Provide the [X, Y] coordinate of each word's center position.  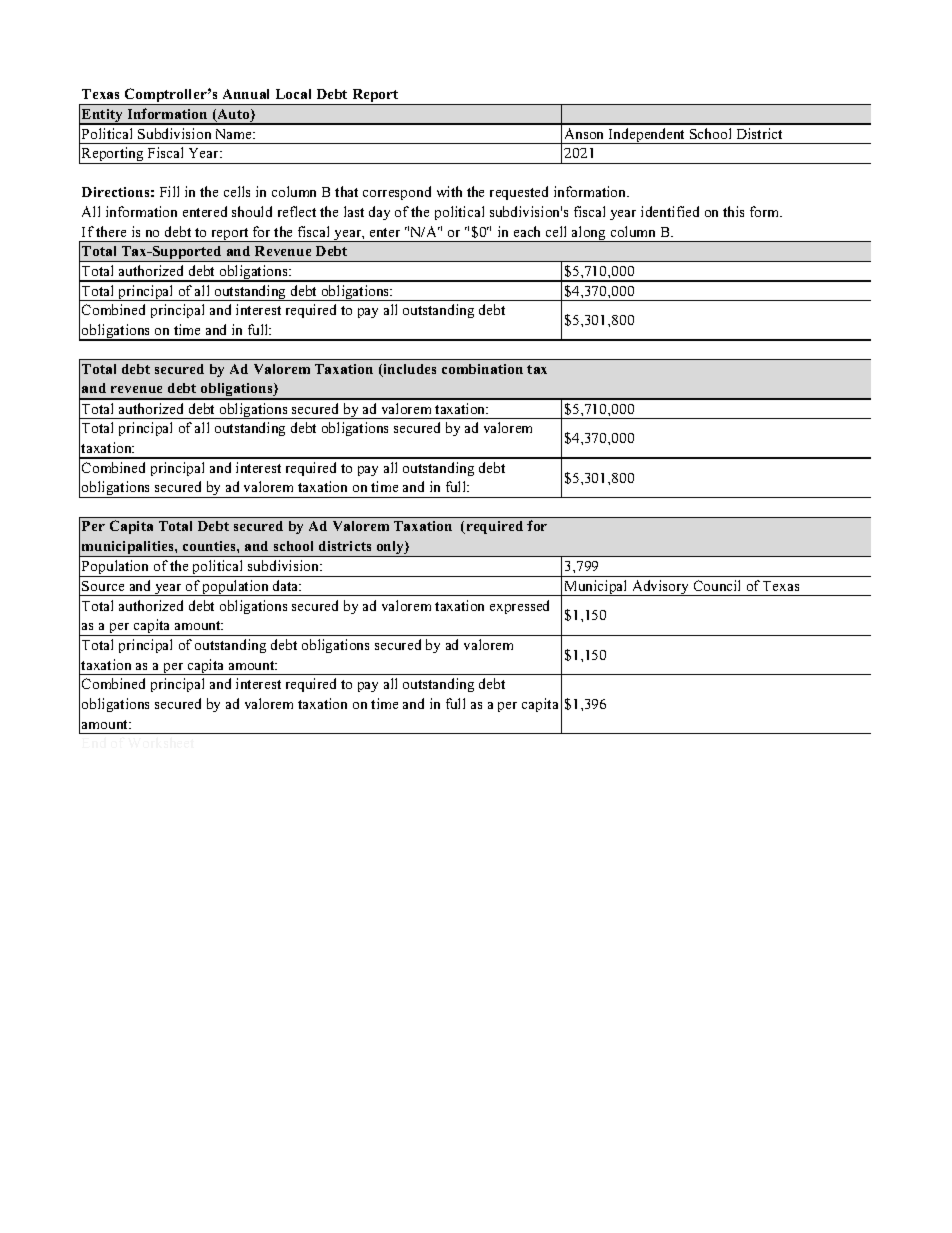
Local [293, 94]
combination [482, 369]
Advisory [661, 588]
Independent [647, 136]
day [379, 213]
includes [408, 370]
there [111, 231]
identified [670, 211]
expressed [519, 607]
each [527, 231]
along [589, 234]
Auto [233, 115]
